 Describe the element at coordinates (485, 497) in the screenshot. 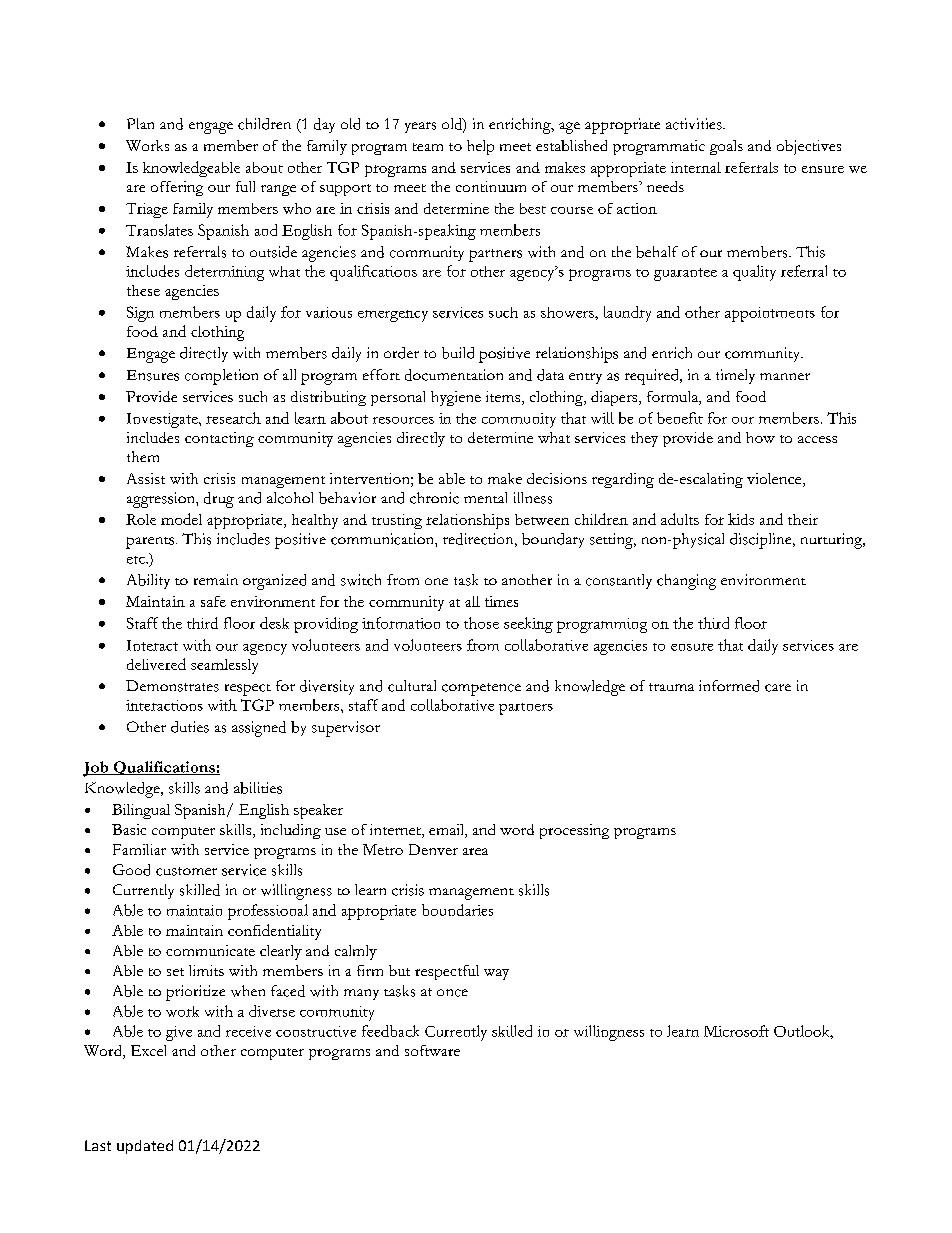

I see `mental` at that location.
